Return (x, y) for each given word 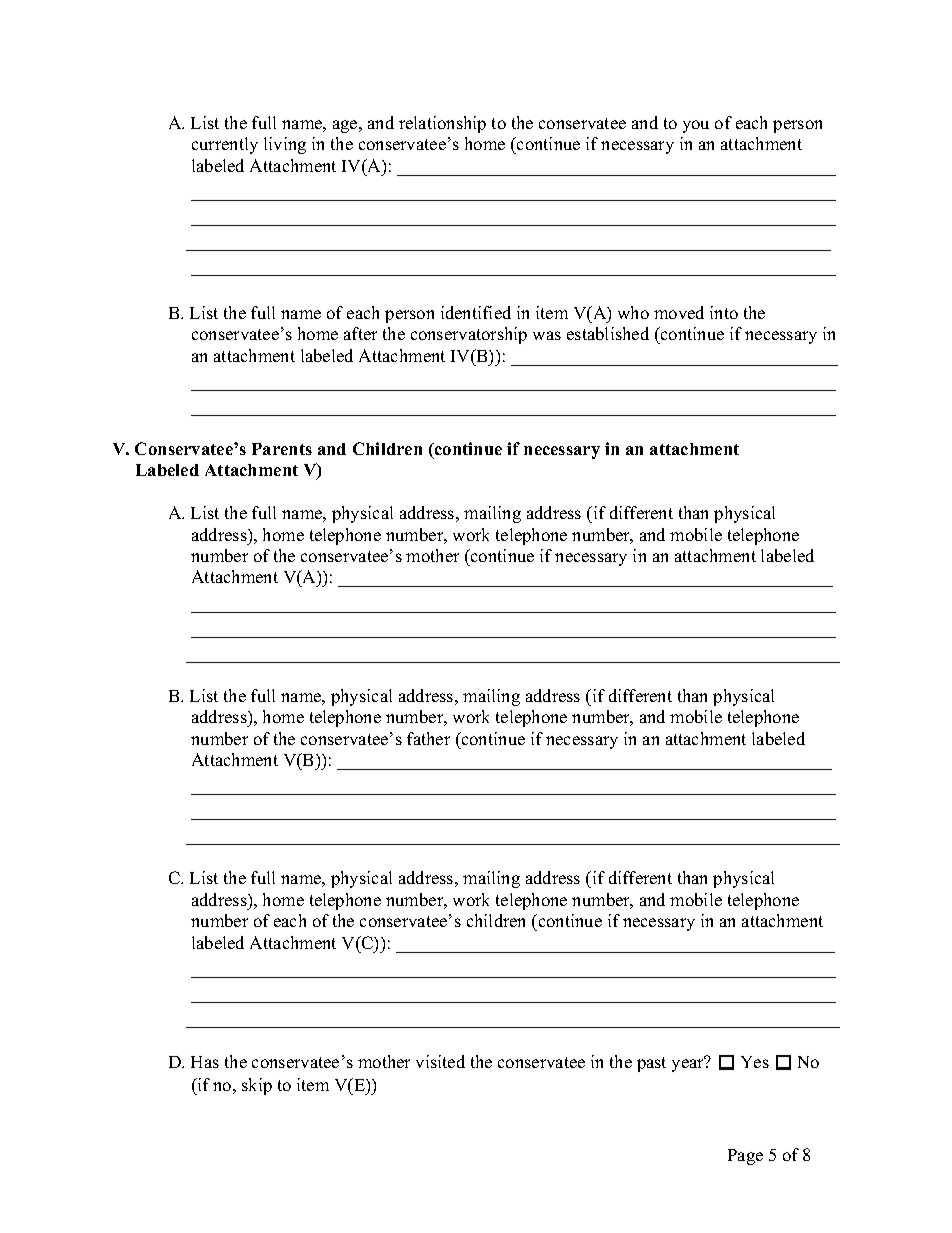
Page (745, 1157)
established (608, 333)
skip (257, 1086)
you (696, 126)
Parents (282, 449)
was (547, 335)
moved (679, 312)
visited (440, 1061)
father (428, 738)
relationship (442, 124)
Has (205, 1062)
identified (476, 312)
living (285, 145)
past (651, 1064)
